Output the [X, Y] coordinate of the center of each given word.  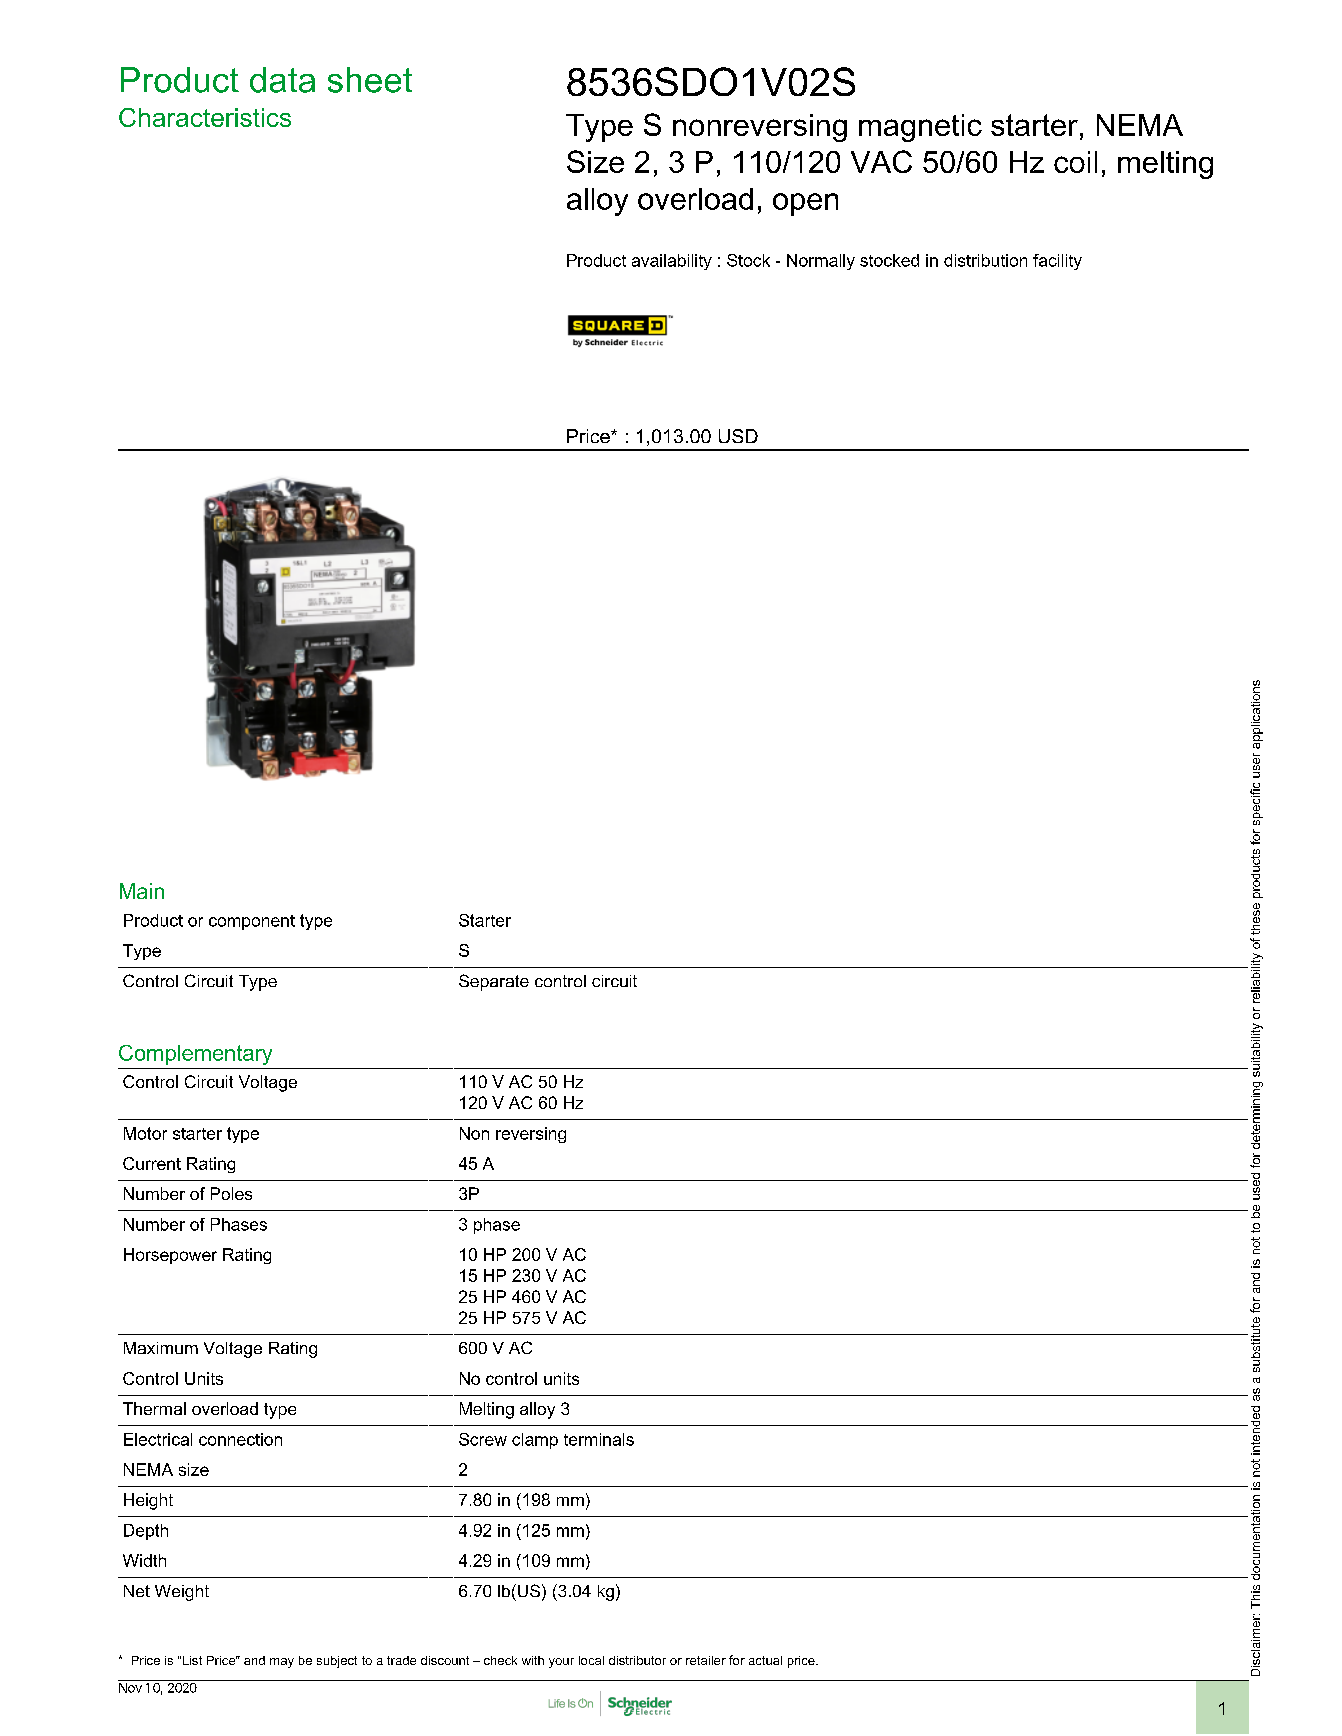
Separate [494, 982]
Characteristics [205, 117]
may [282, 1663]
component [252, 922]
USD [738, 436]
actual [765, 1660]
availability [672, 262]
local [591, 1660]
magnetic [920, 128]
